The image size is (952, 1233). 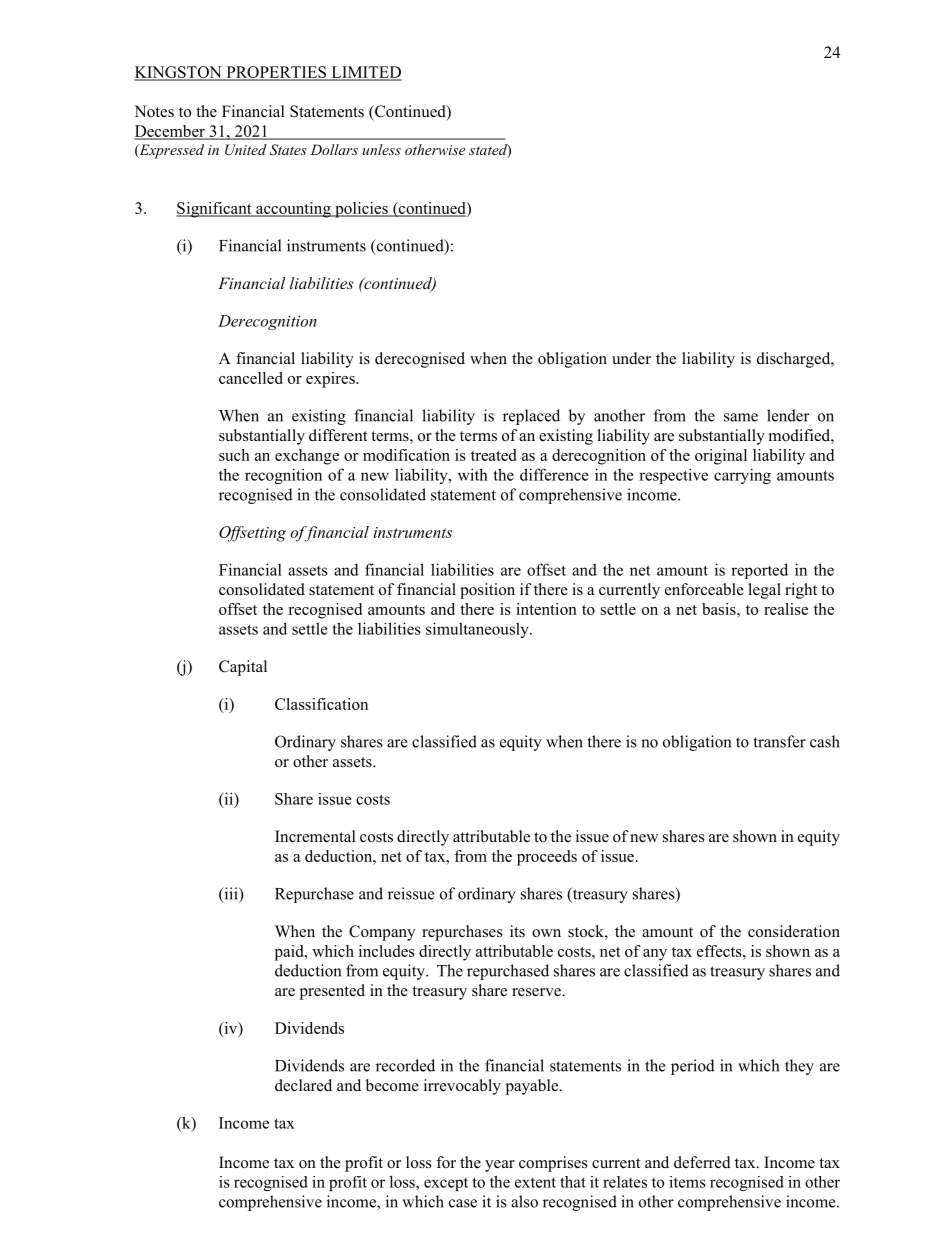 What do you see at coordinates (500, 1166) in the document?
I see `year` at bounding box center [500, 1166].
